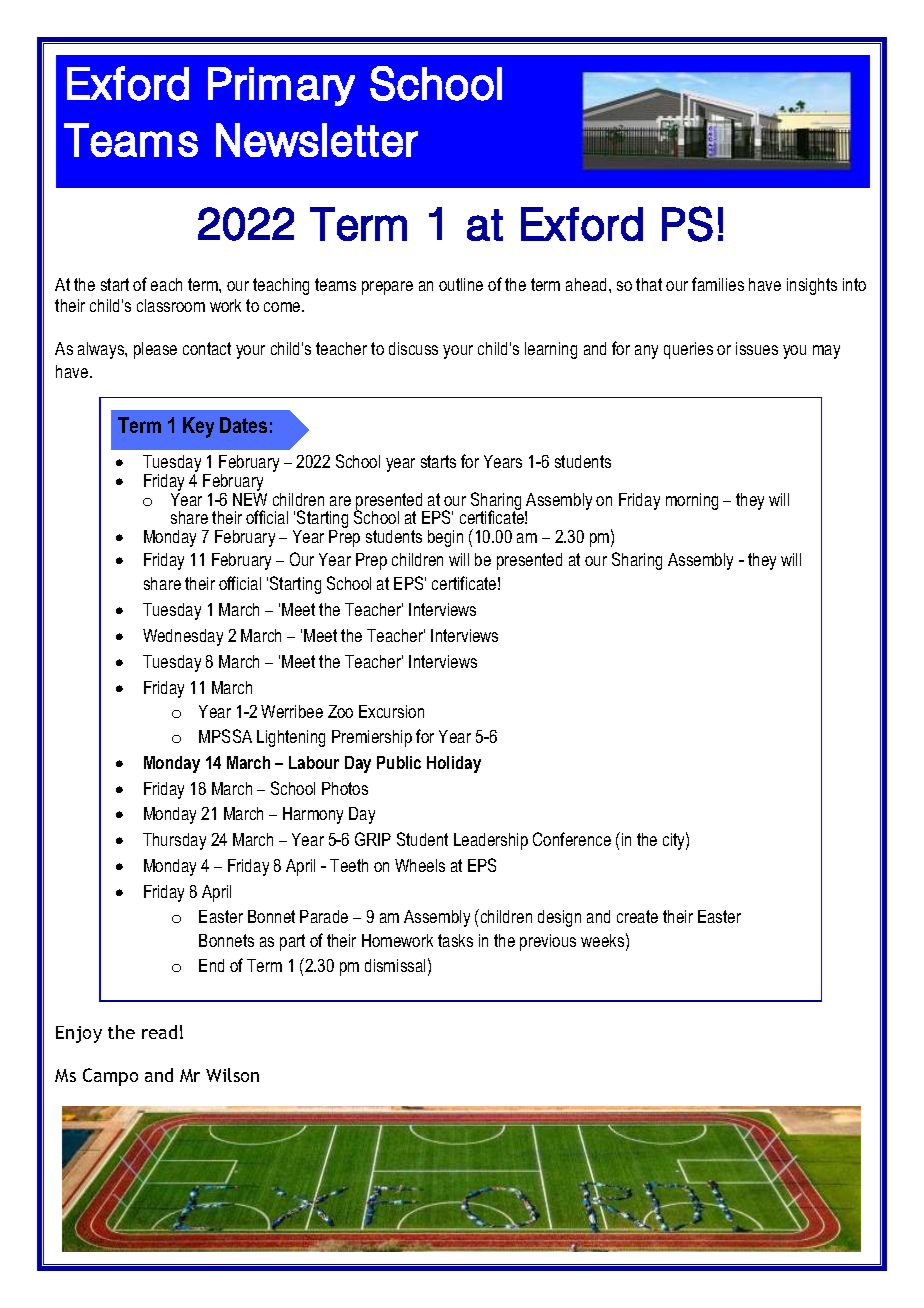 This page has height=1308, width=924. I want to click on Newsletter, so click(317, 140).
